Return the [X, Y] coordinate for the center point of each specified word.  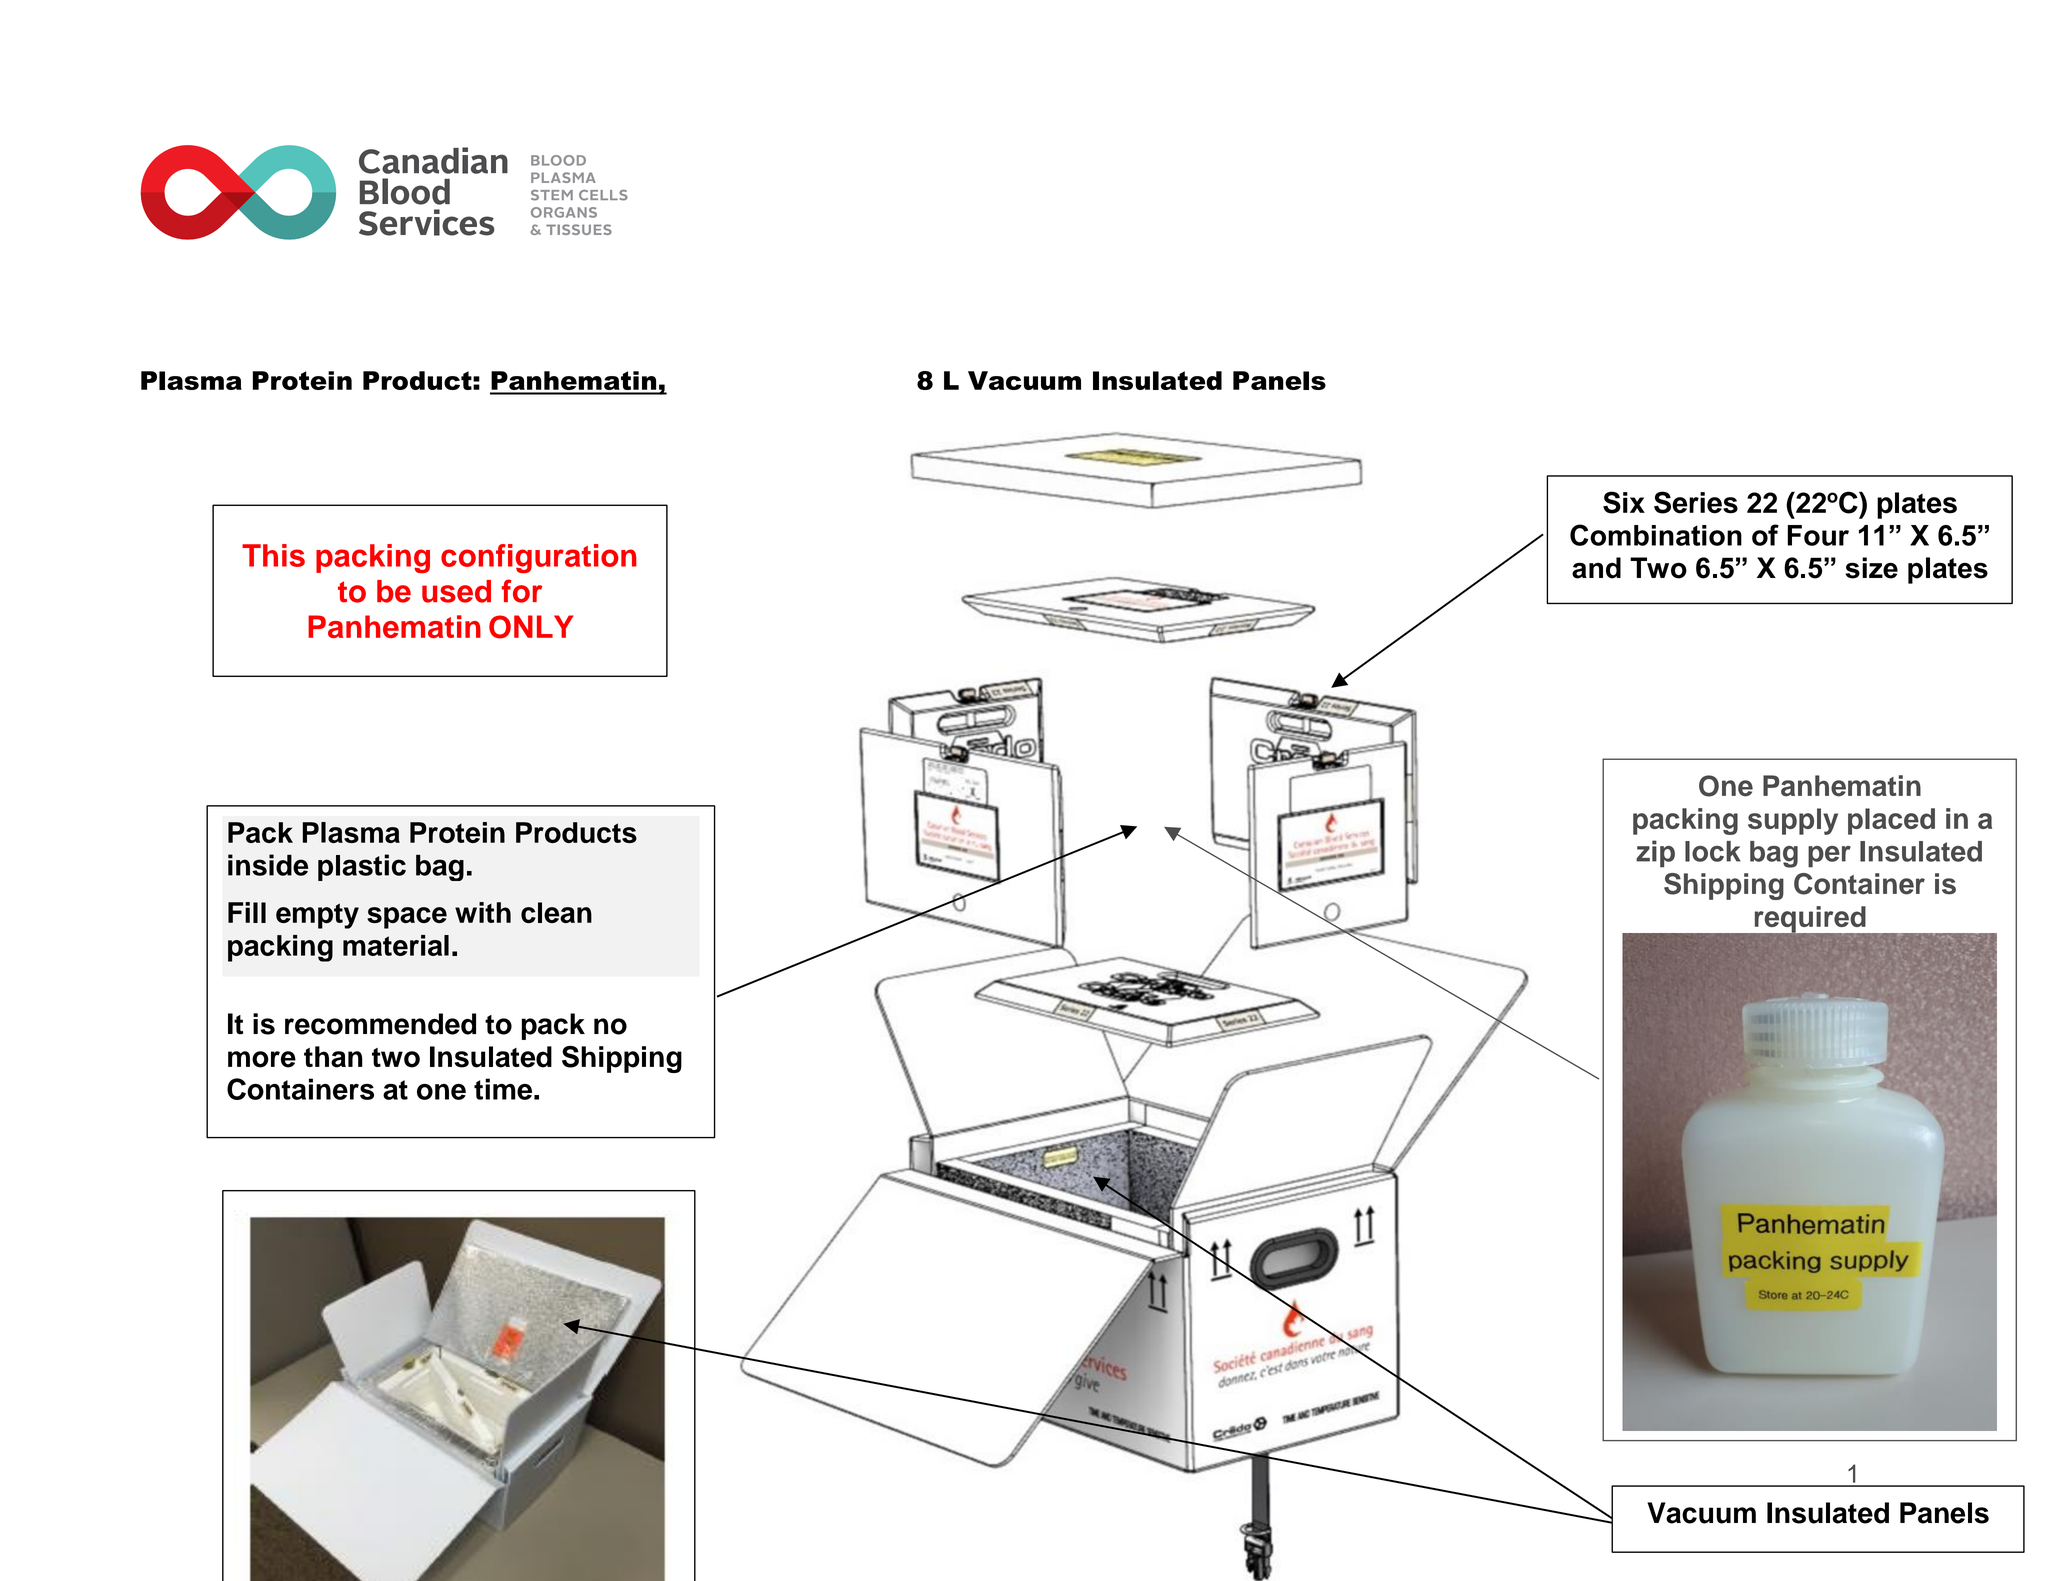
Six [1624, 502]
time [503, 1089]
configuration [539, 558]
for [522, 591]
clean [556, 912]
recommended [380, 1024]
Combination [1656, 535]
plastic [362, 867]
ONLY [531, 627]
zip [1655, 854]
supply [1793, 821]
